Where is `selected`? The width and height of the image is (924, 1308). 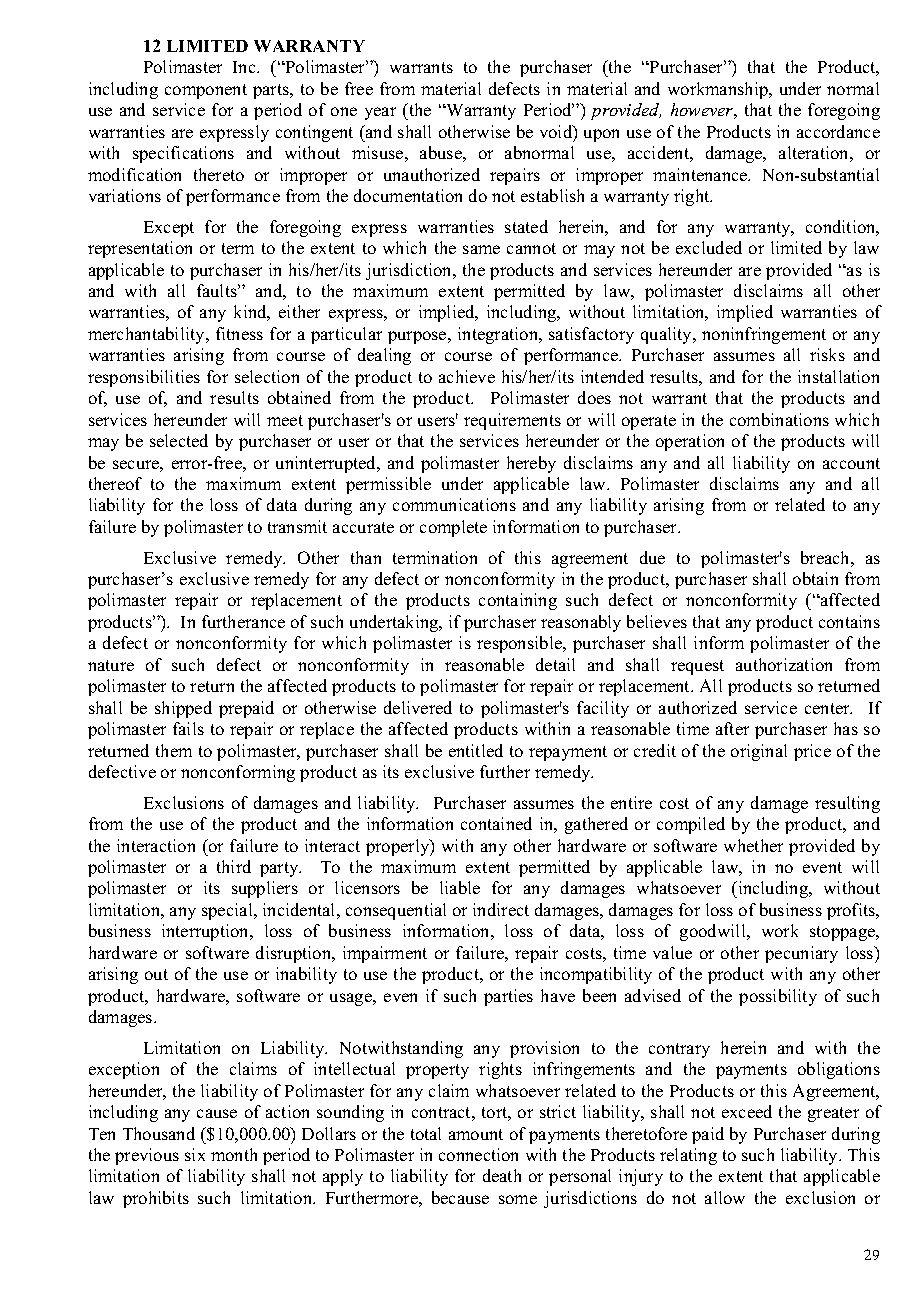 selected is located at coordinates (179, 440).
